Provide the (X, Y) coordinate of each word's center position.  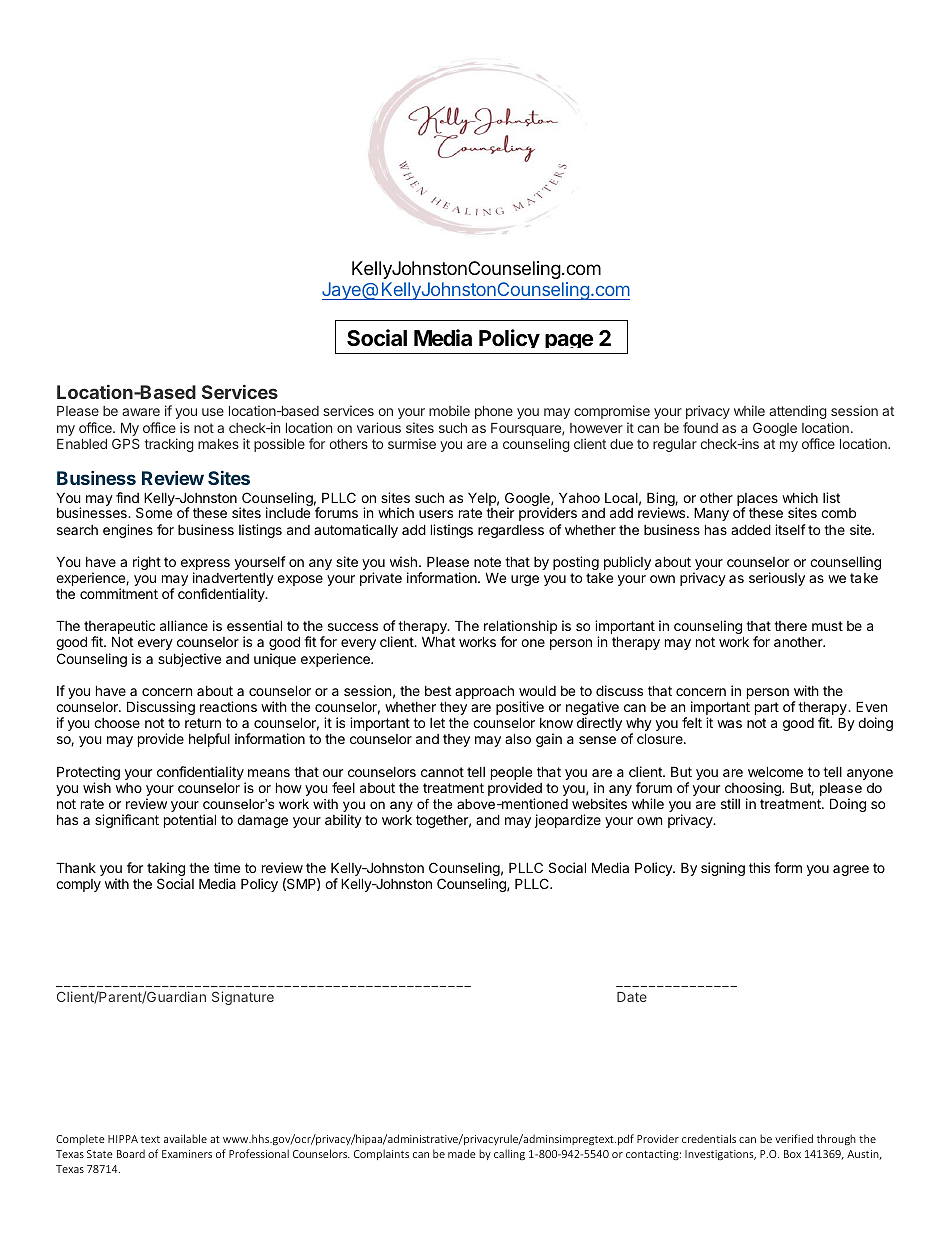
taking (166, 870)
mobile (449, 410)
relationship (520, 628)
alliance (184, 625)
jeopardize (568, 821)
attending (798, 412)
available (185, 1138)
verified (794, 1138)
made (462, 1153)
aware (141, 412)
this (759, 867)
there (790, 626)
